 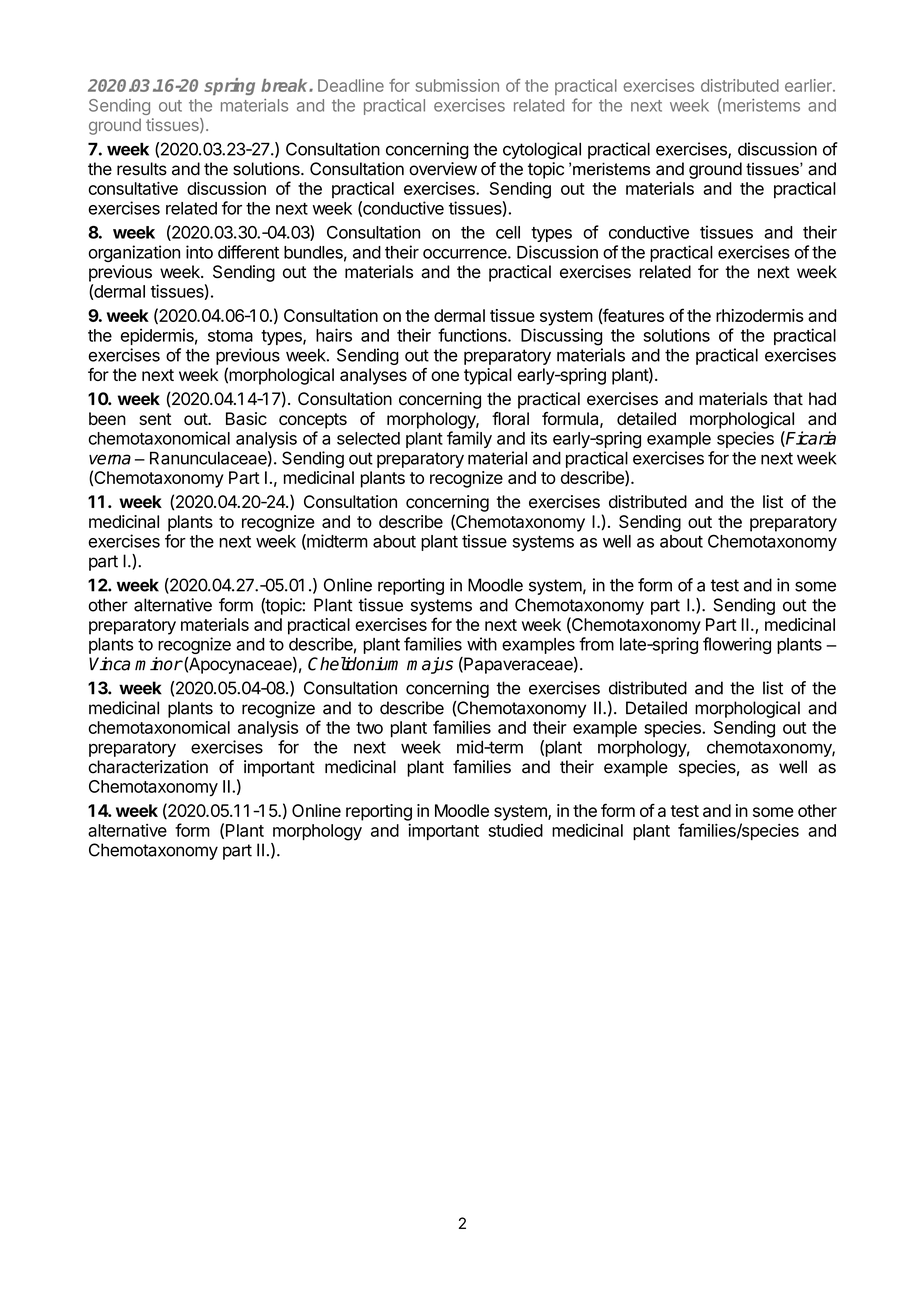 I want to click on functions, so click(x=473, y=335).
